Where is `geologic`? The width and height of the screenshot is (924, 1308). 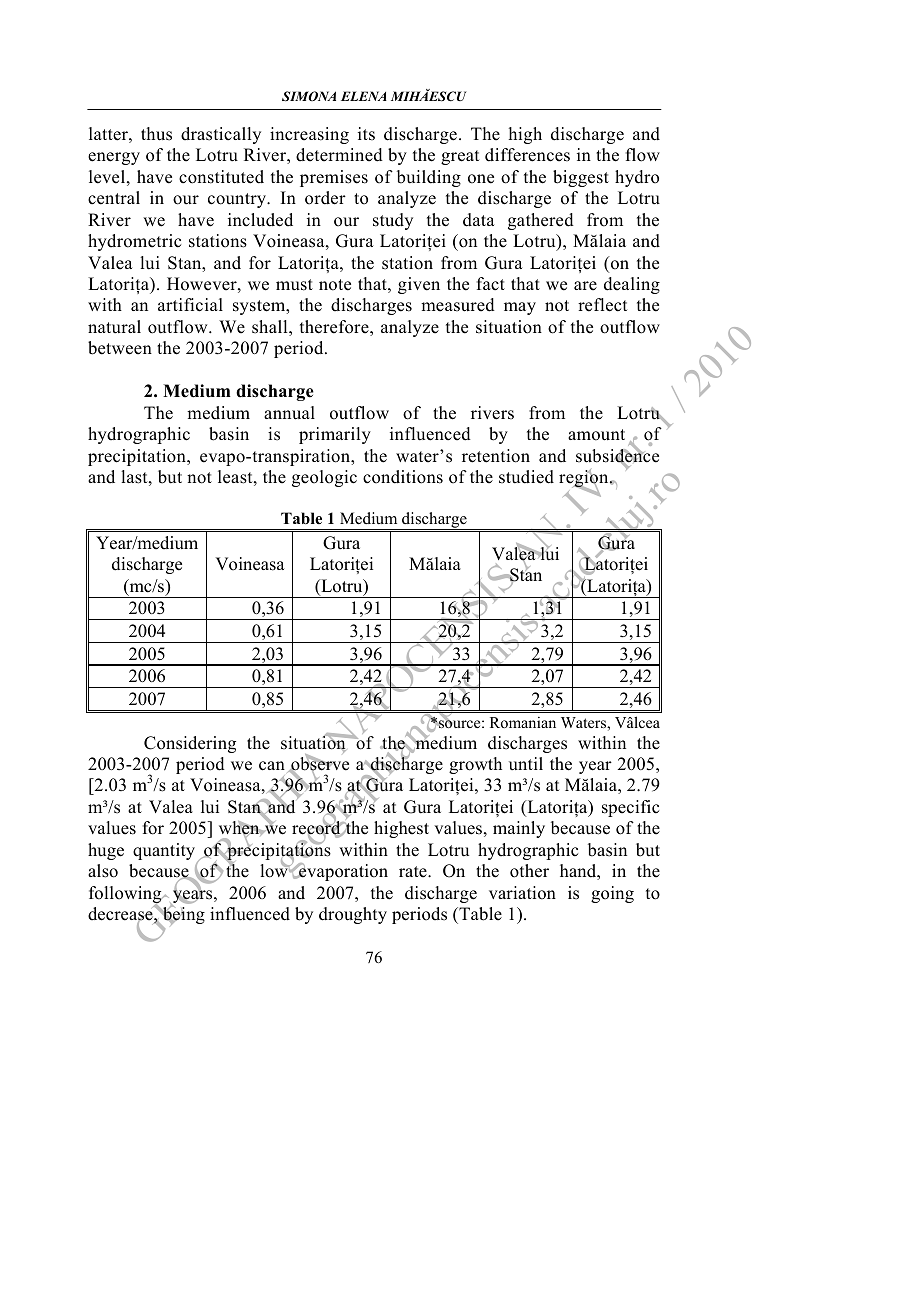 geologic is located at coordinates (324, 478).
